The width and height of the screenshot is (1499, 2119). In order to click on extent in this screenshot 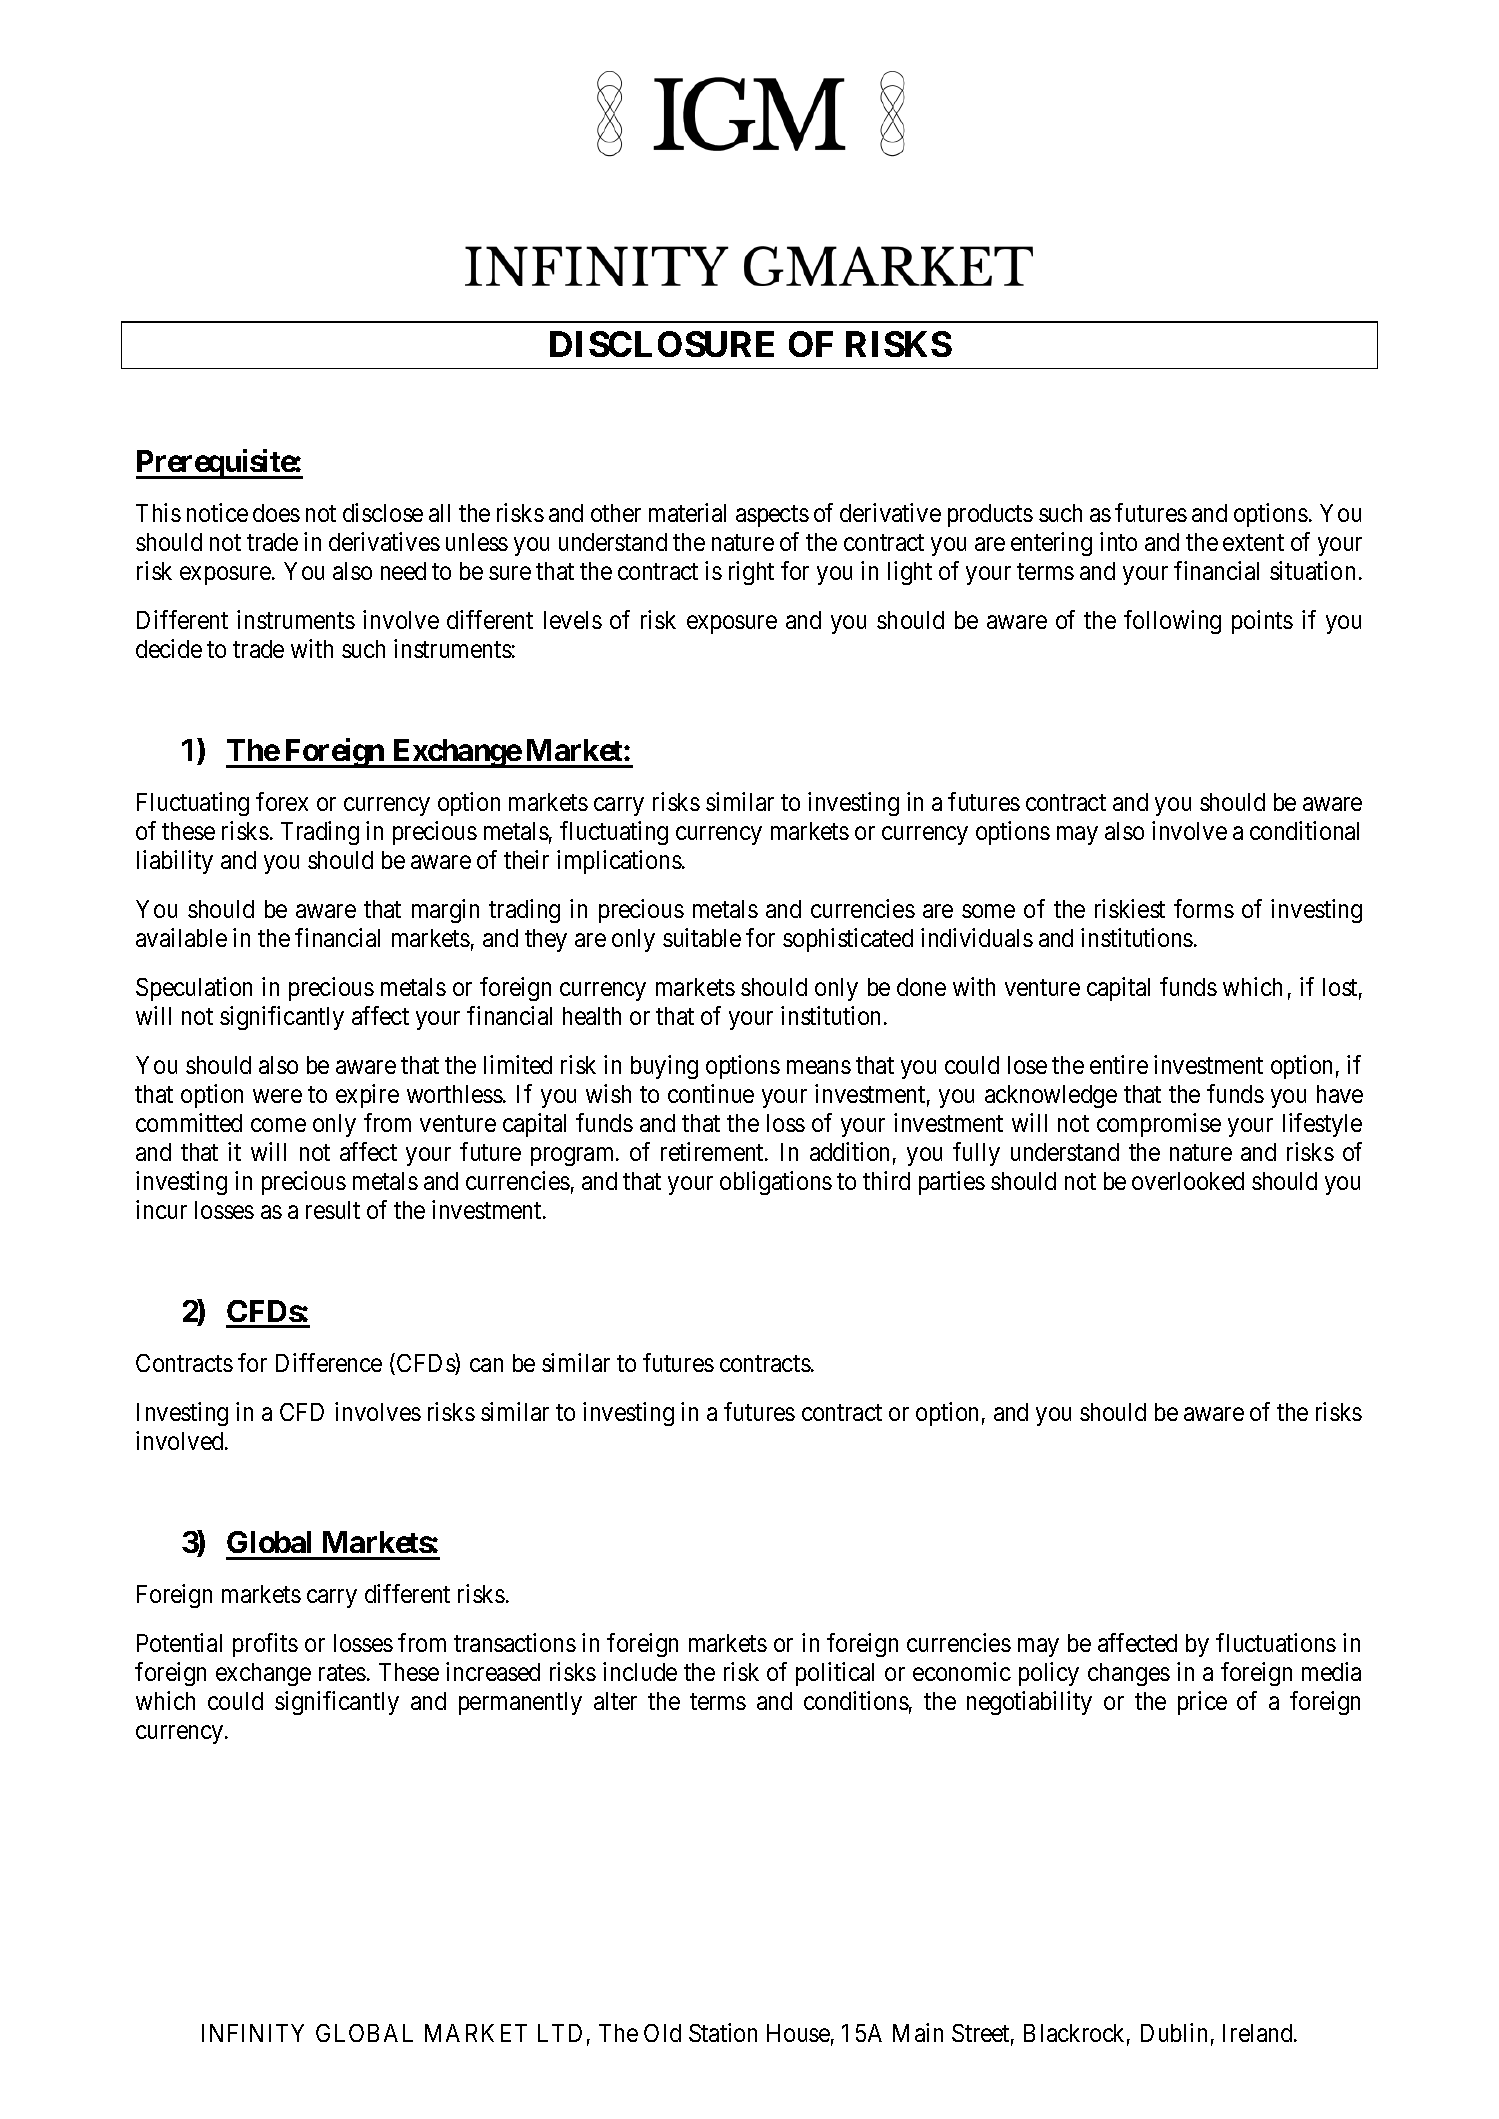, I will do `click(1253, 543)`.
